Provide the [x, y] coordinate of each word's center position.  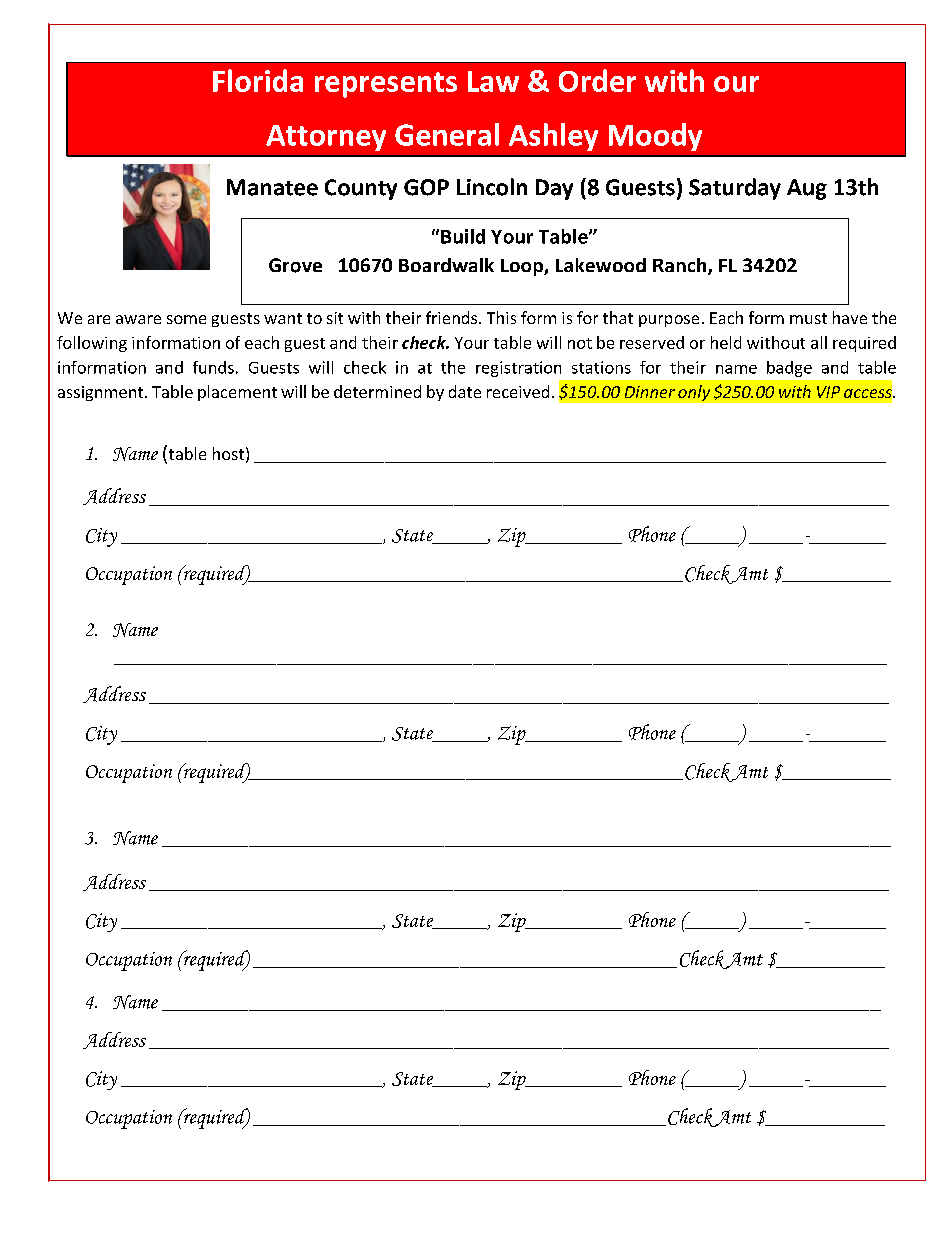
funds [213, 367]
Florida [258, 80]
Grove [295, 265]
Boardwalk [446, 265]
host [228, 453]
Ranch [679, 265]
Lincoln [492, 187]
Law [493, 81]
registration [518, 369]
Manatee [272, 187]
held [726, 342]
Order [597, 80]
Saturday [735, 189]
